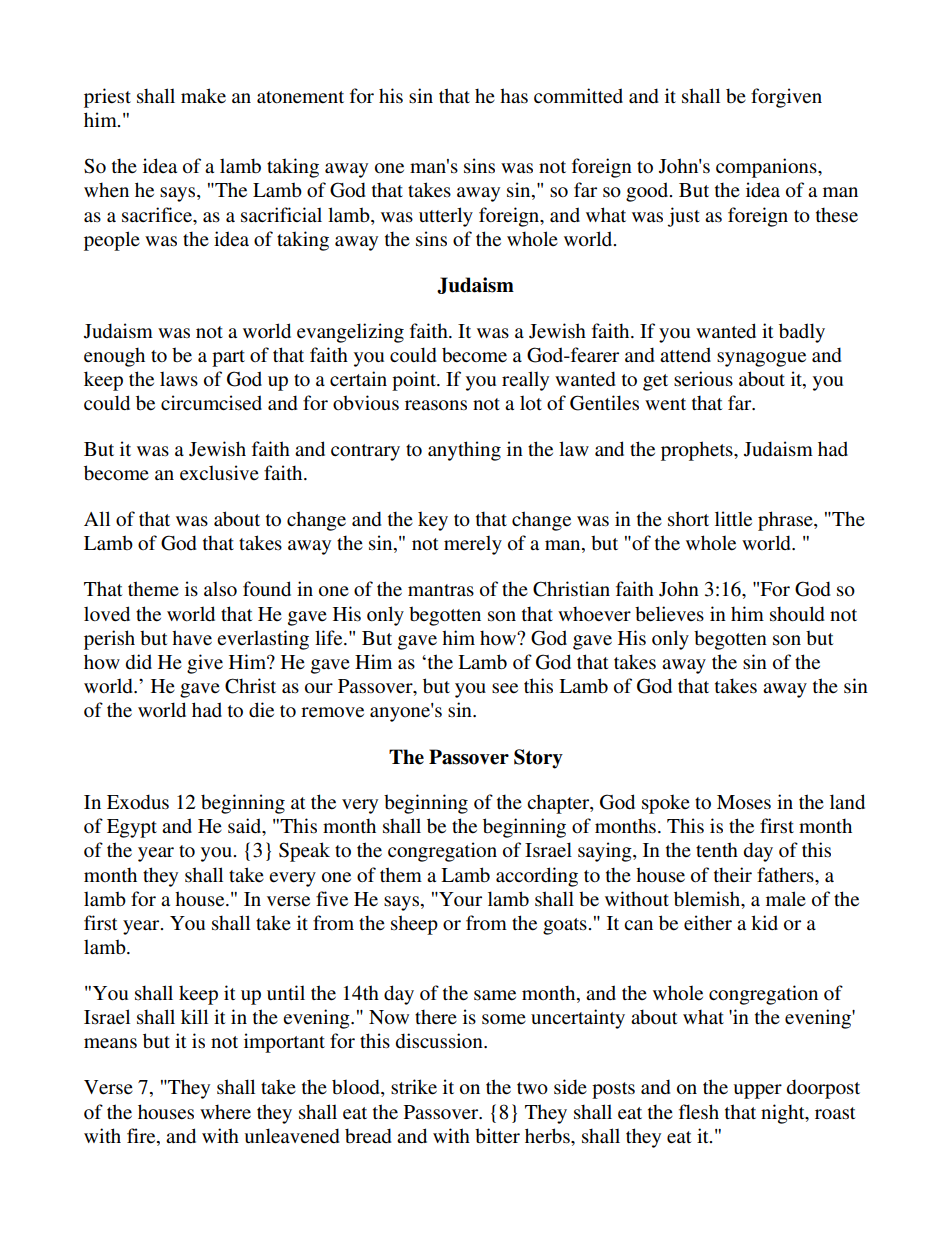 Image resolution: width=952 pixels, height=1233 pixels. What do you see at coordinates (225, 1112) in the screenshot?
I see `where` at bounding box center [225, 1112].
